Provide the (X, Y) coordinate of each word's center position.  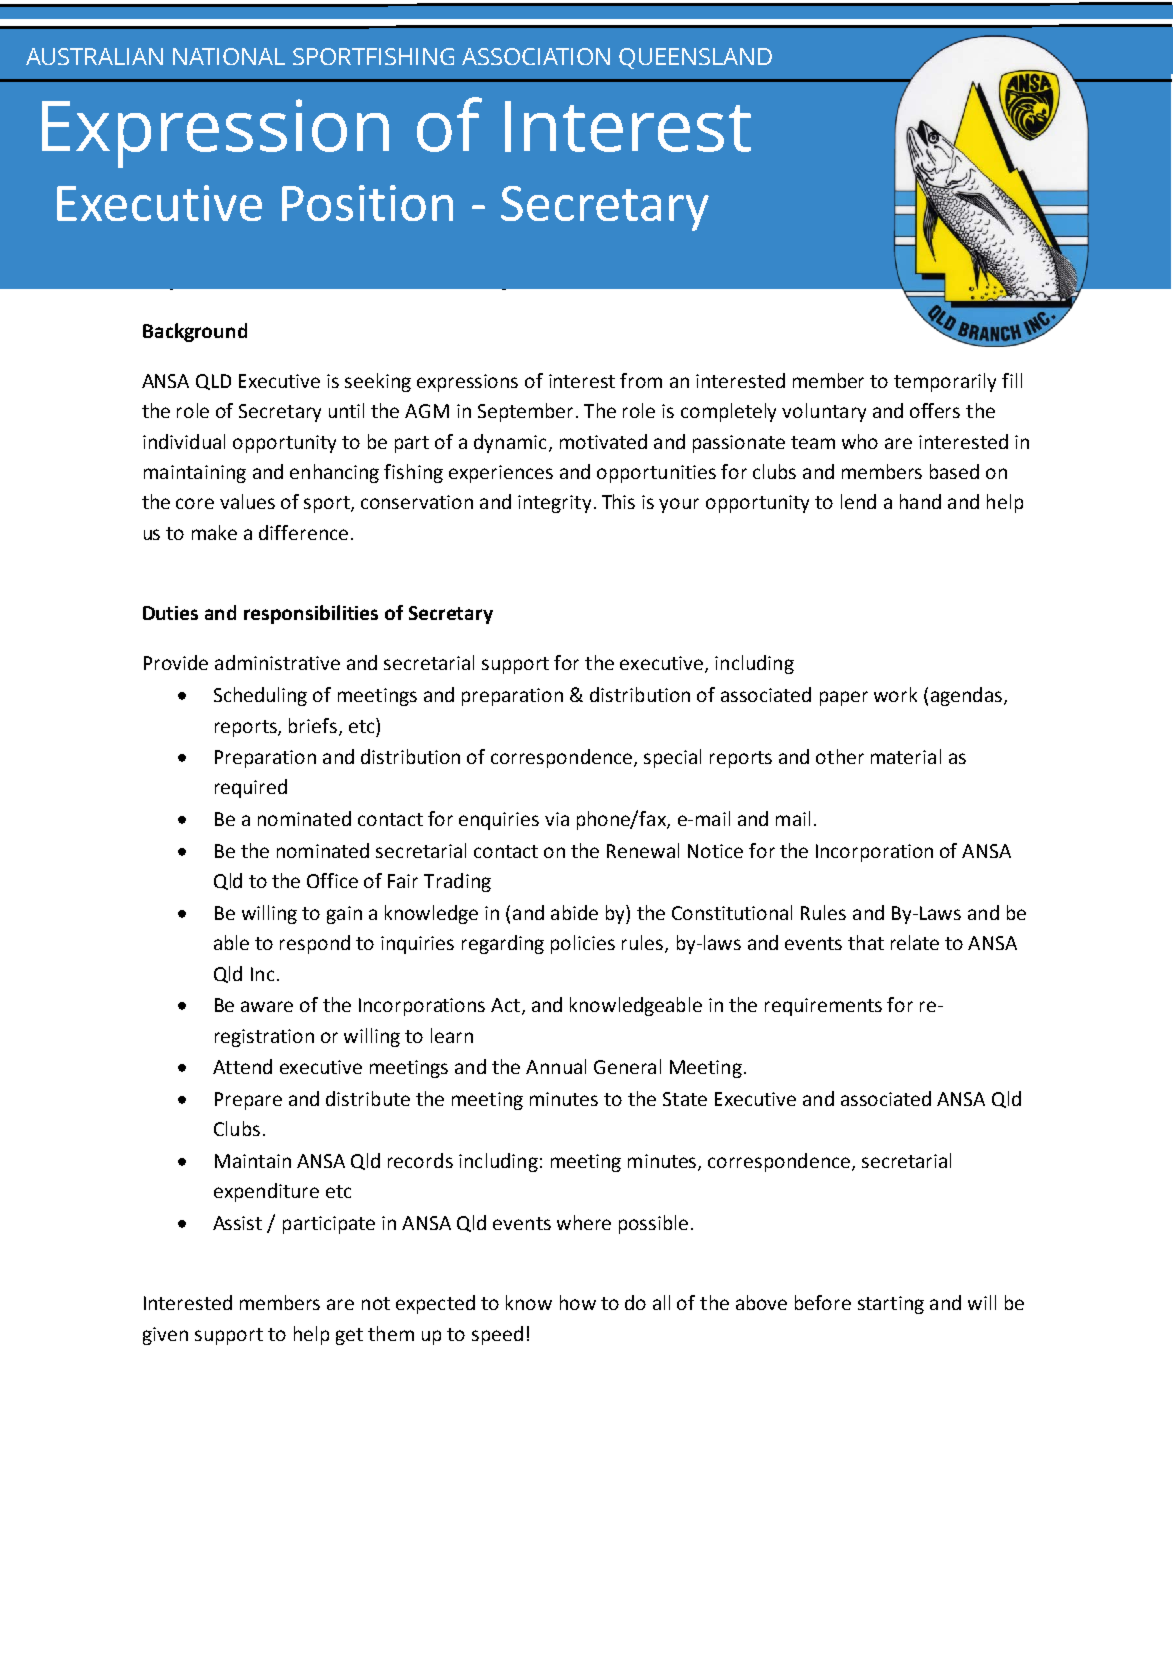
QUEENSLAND (695, 58)
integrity (554, 504)
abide (574, 912)
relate (915, 942)
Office (332, 880)
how (578, 1302)
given (165, 1336)
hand (920, 501)
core (195, 503)
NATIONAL (229, 56)
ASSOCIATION (536, 56)
